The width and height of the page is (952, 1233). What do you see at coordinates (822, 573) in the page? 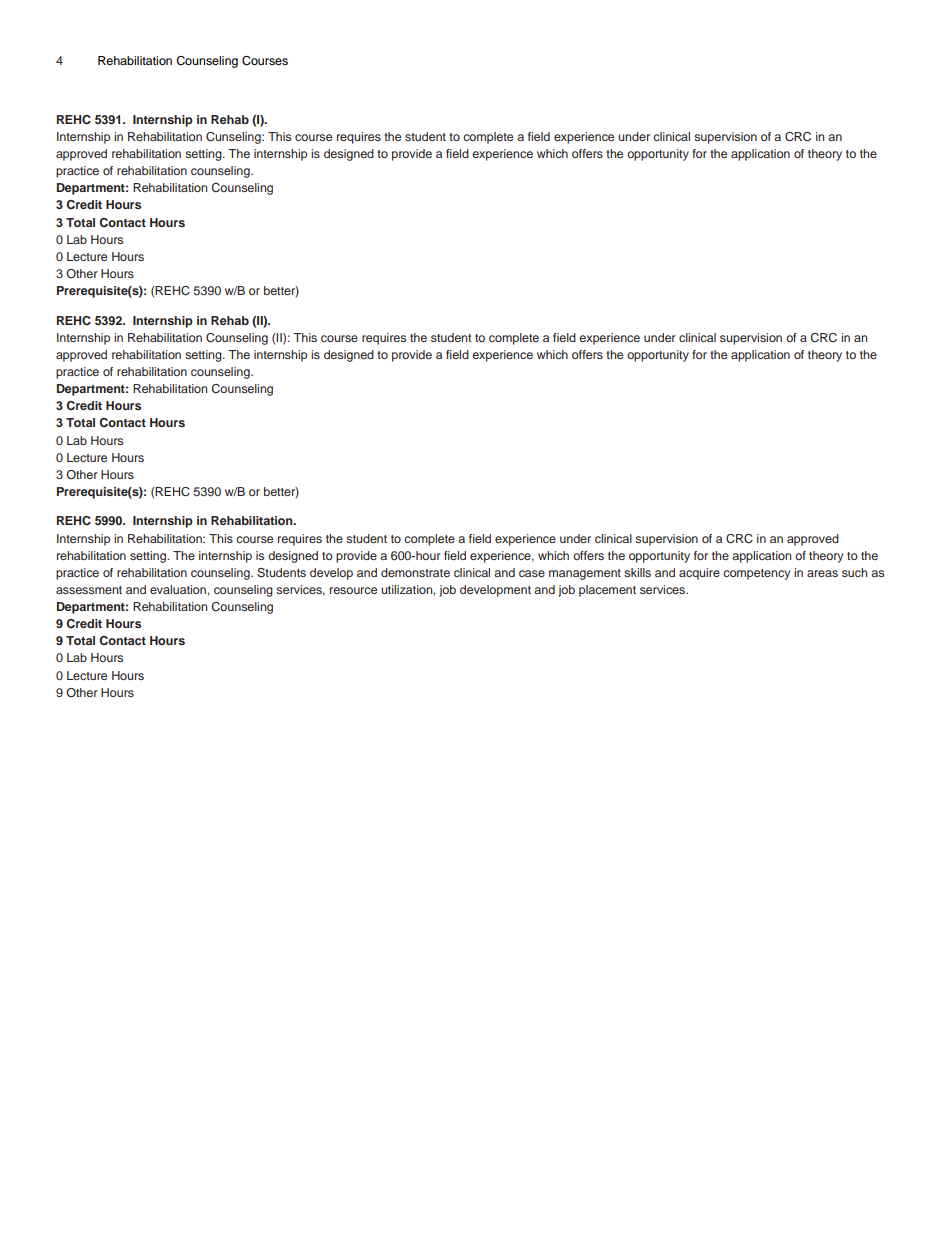
I see `areas` at bounding box center [822, 573].
